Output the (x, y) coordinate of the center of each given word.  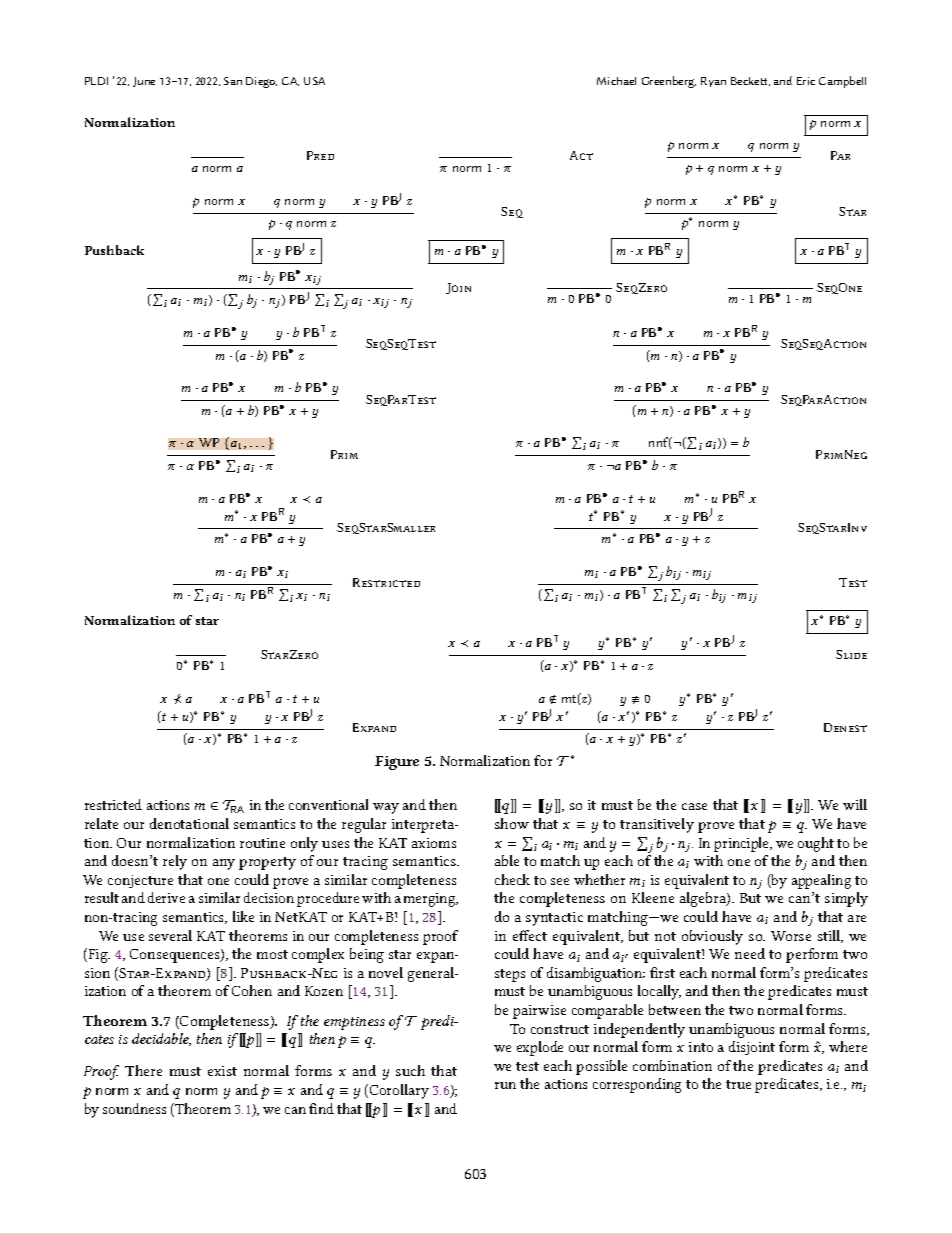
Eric (806, 81)
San (233, 81)
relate (101, 823)
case (694, 806)
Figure (397, 763)
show (512, 823)
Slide (851, 654)
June (144, 82)
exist (222, 1071)
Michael (616, 81)
